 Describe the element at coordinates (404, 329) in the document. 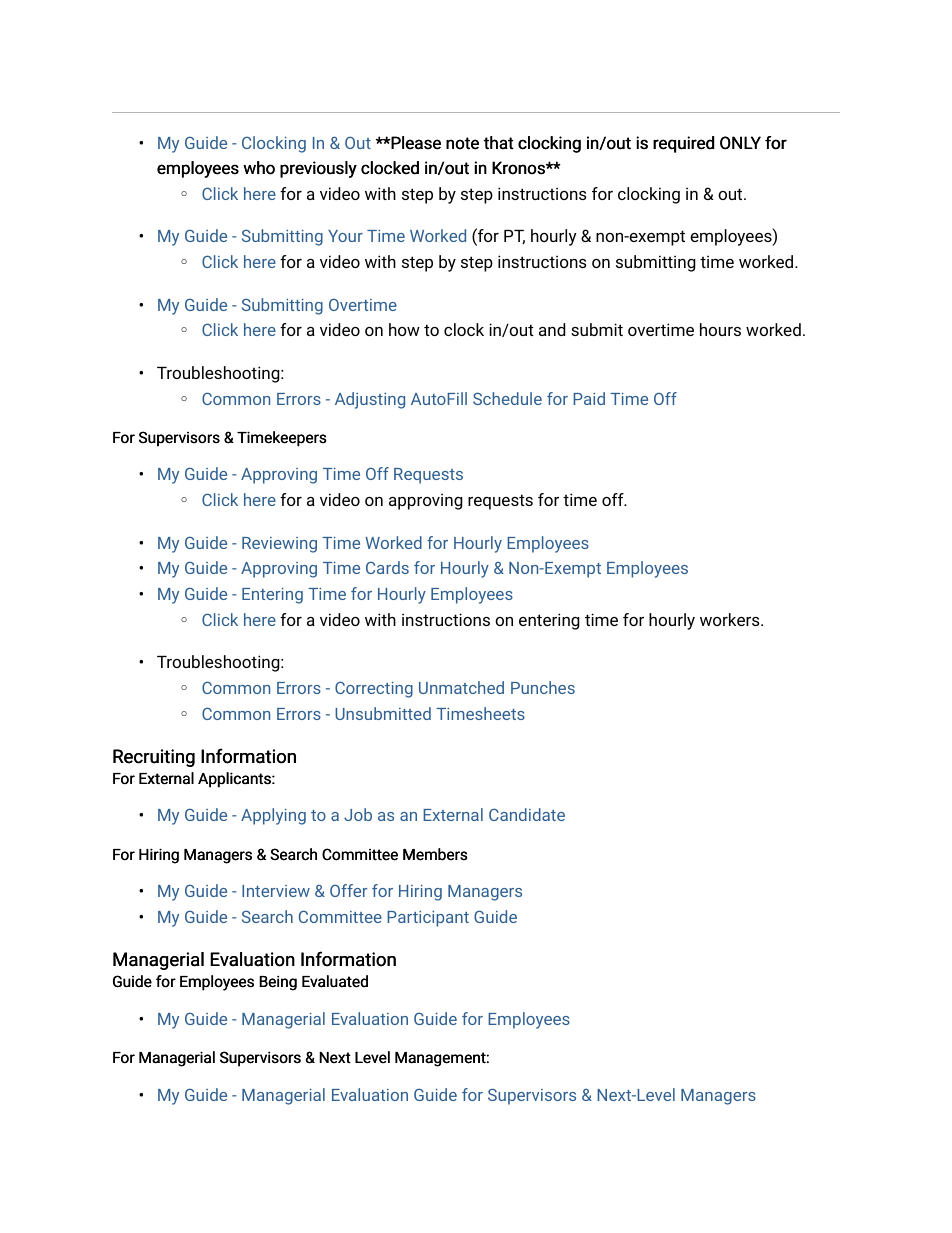

I see `how` at that location.
